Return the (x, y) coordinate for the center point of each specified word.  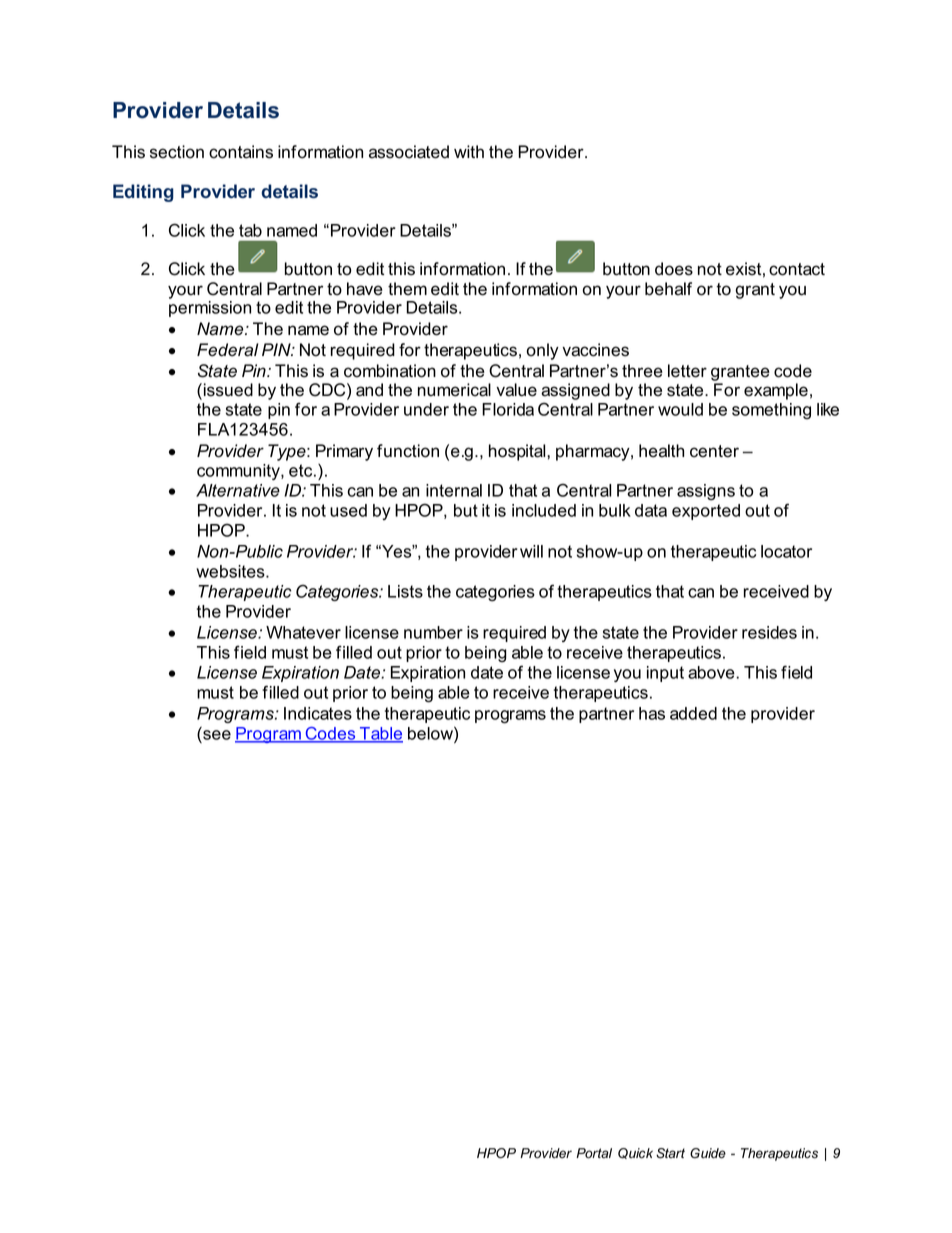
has (652, 713)
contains (241, 152)
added (693, 713)
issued (228, 390)
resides (769, 632)
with (469, 151)
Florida (508, 409)
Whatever (303, 632)
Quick (635, 1153)
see (217, 735)
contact (797, 269)
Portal (594, 1153)
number (433, 632)
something (771, 411)
